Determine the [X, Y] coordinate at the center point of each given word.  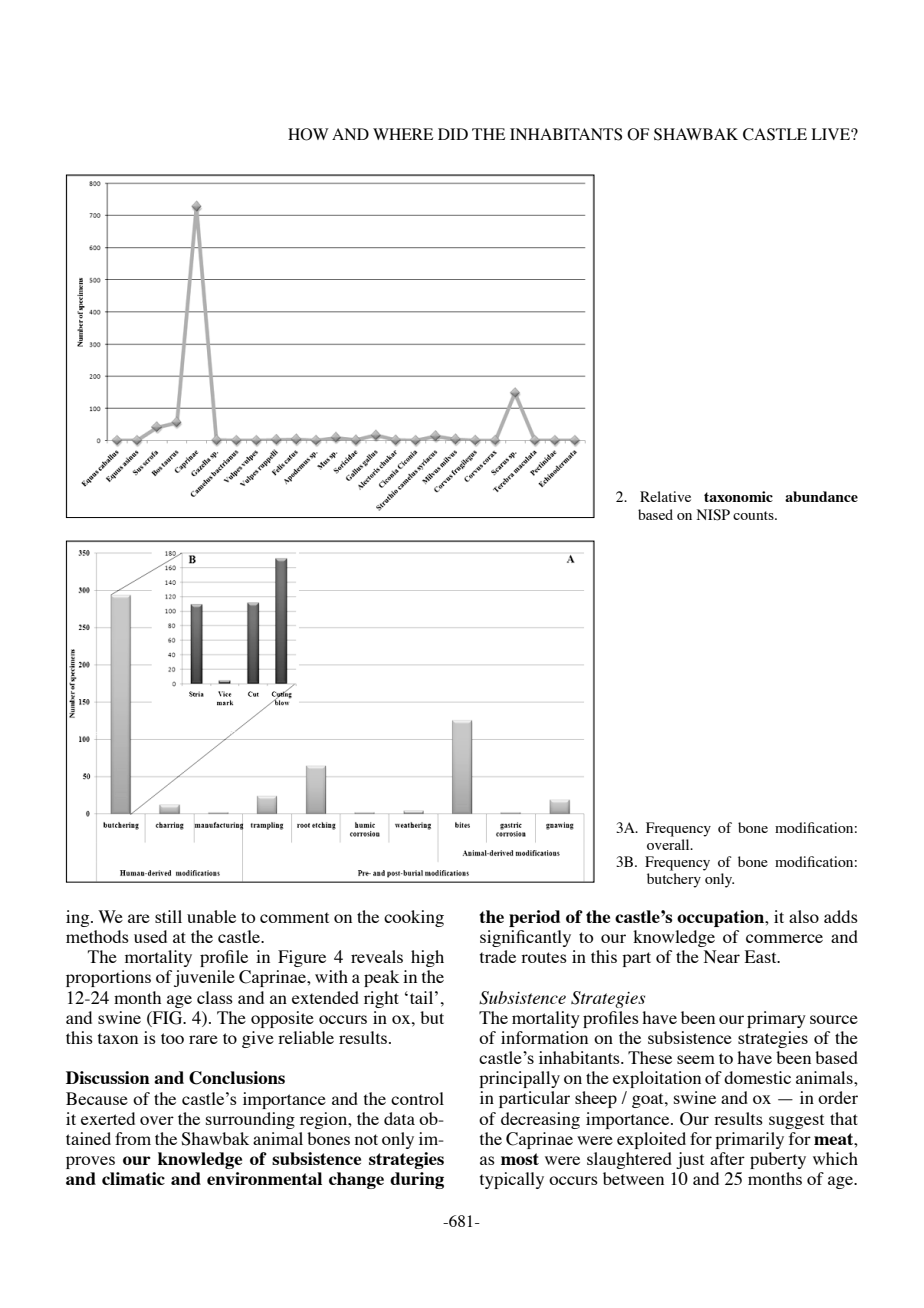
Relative [665, 496]
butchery [674, 880]
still [168, 916]
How [308, 134]
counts [754, 515]
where [403, 134]
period [534, 918]
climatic [133, 1178]
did [453, 134]
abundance [821, 496]
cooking [414, 918]
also [804, 916]
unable [211, 916]
